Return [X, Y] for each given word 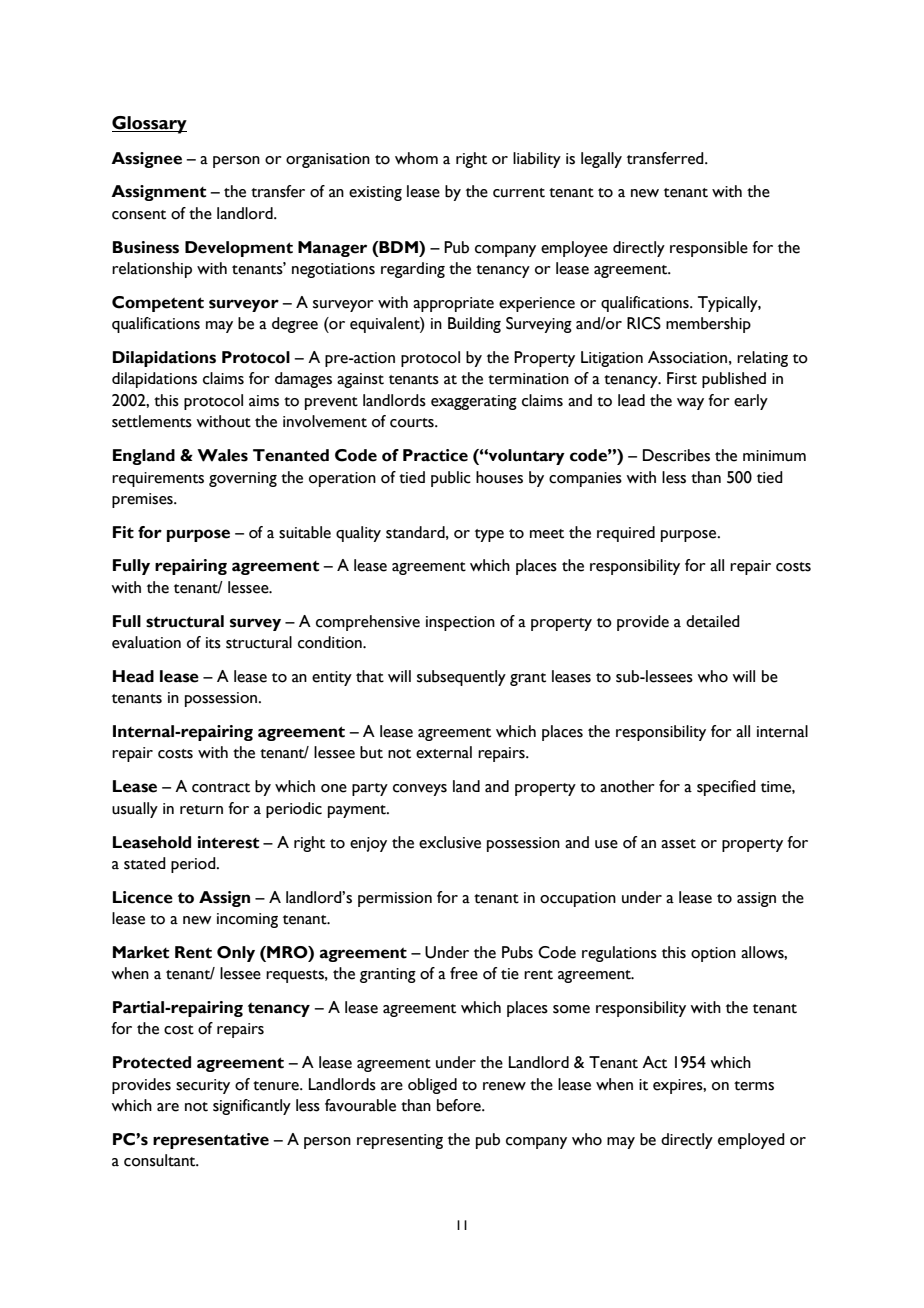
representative [211, 1141]
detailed [713, 621]
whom [416, 158]
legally [601, 160]
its [213, 643]
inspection [460, 623]
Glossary [149, 125]
